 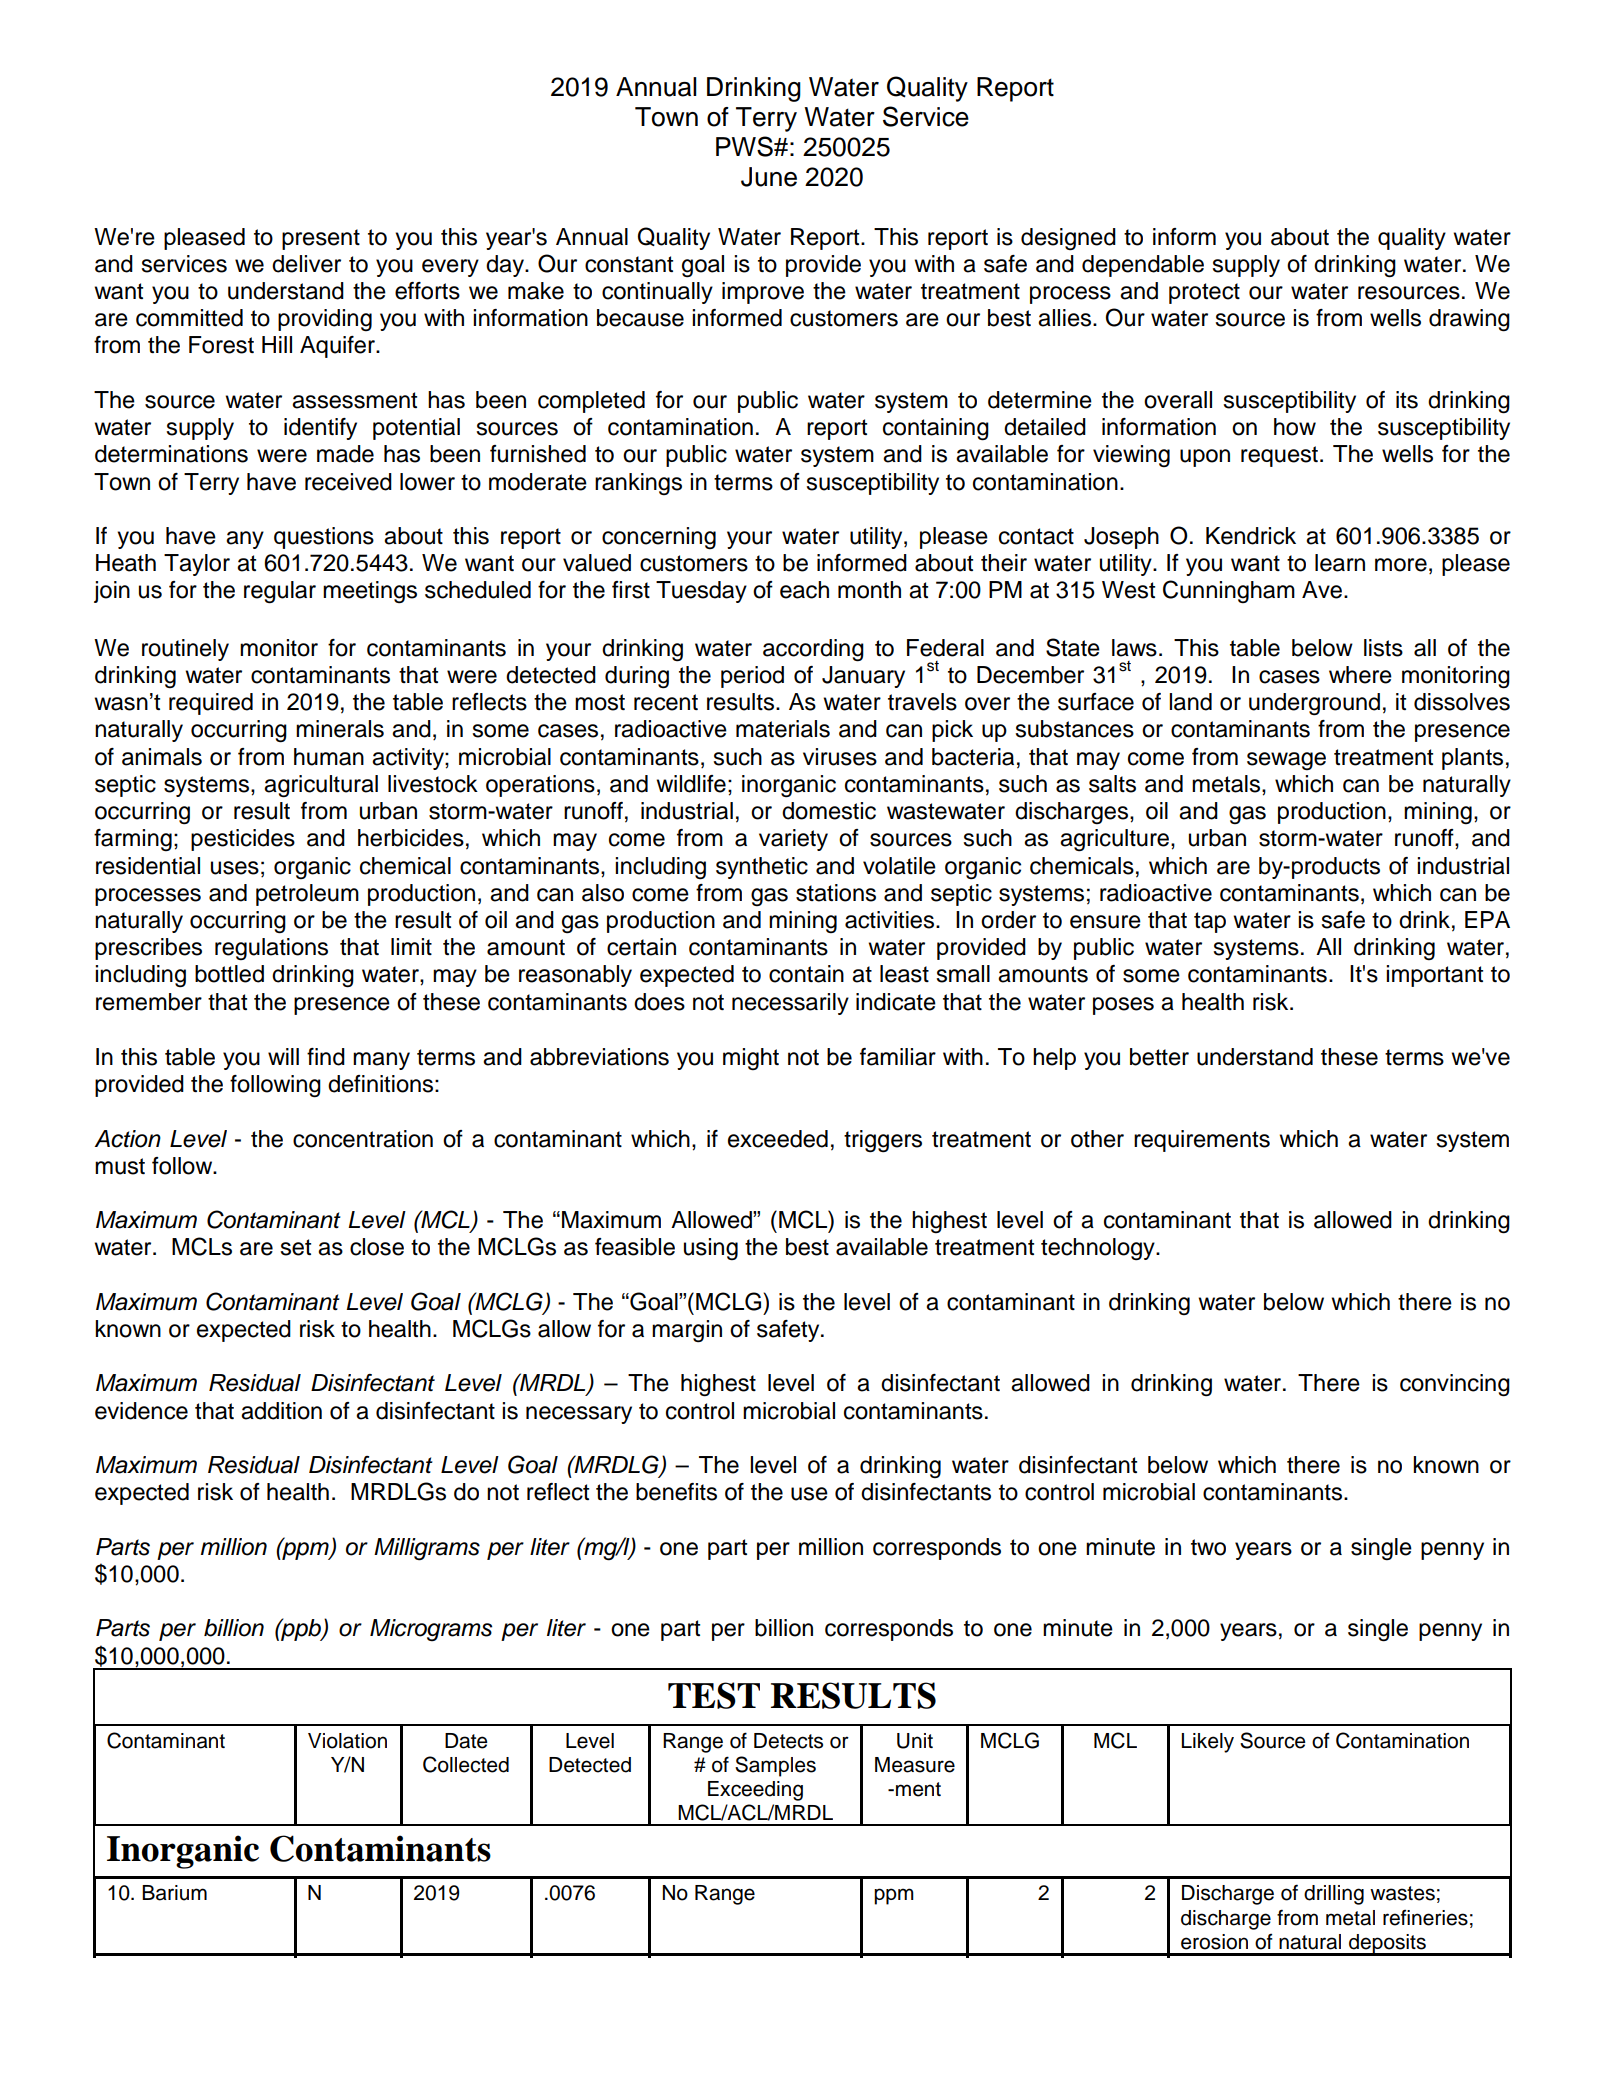 What do you see at coordinates (804, 590) in the image?
I see `each` at bounding box center [804, 590].
